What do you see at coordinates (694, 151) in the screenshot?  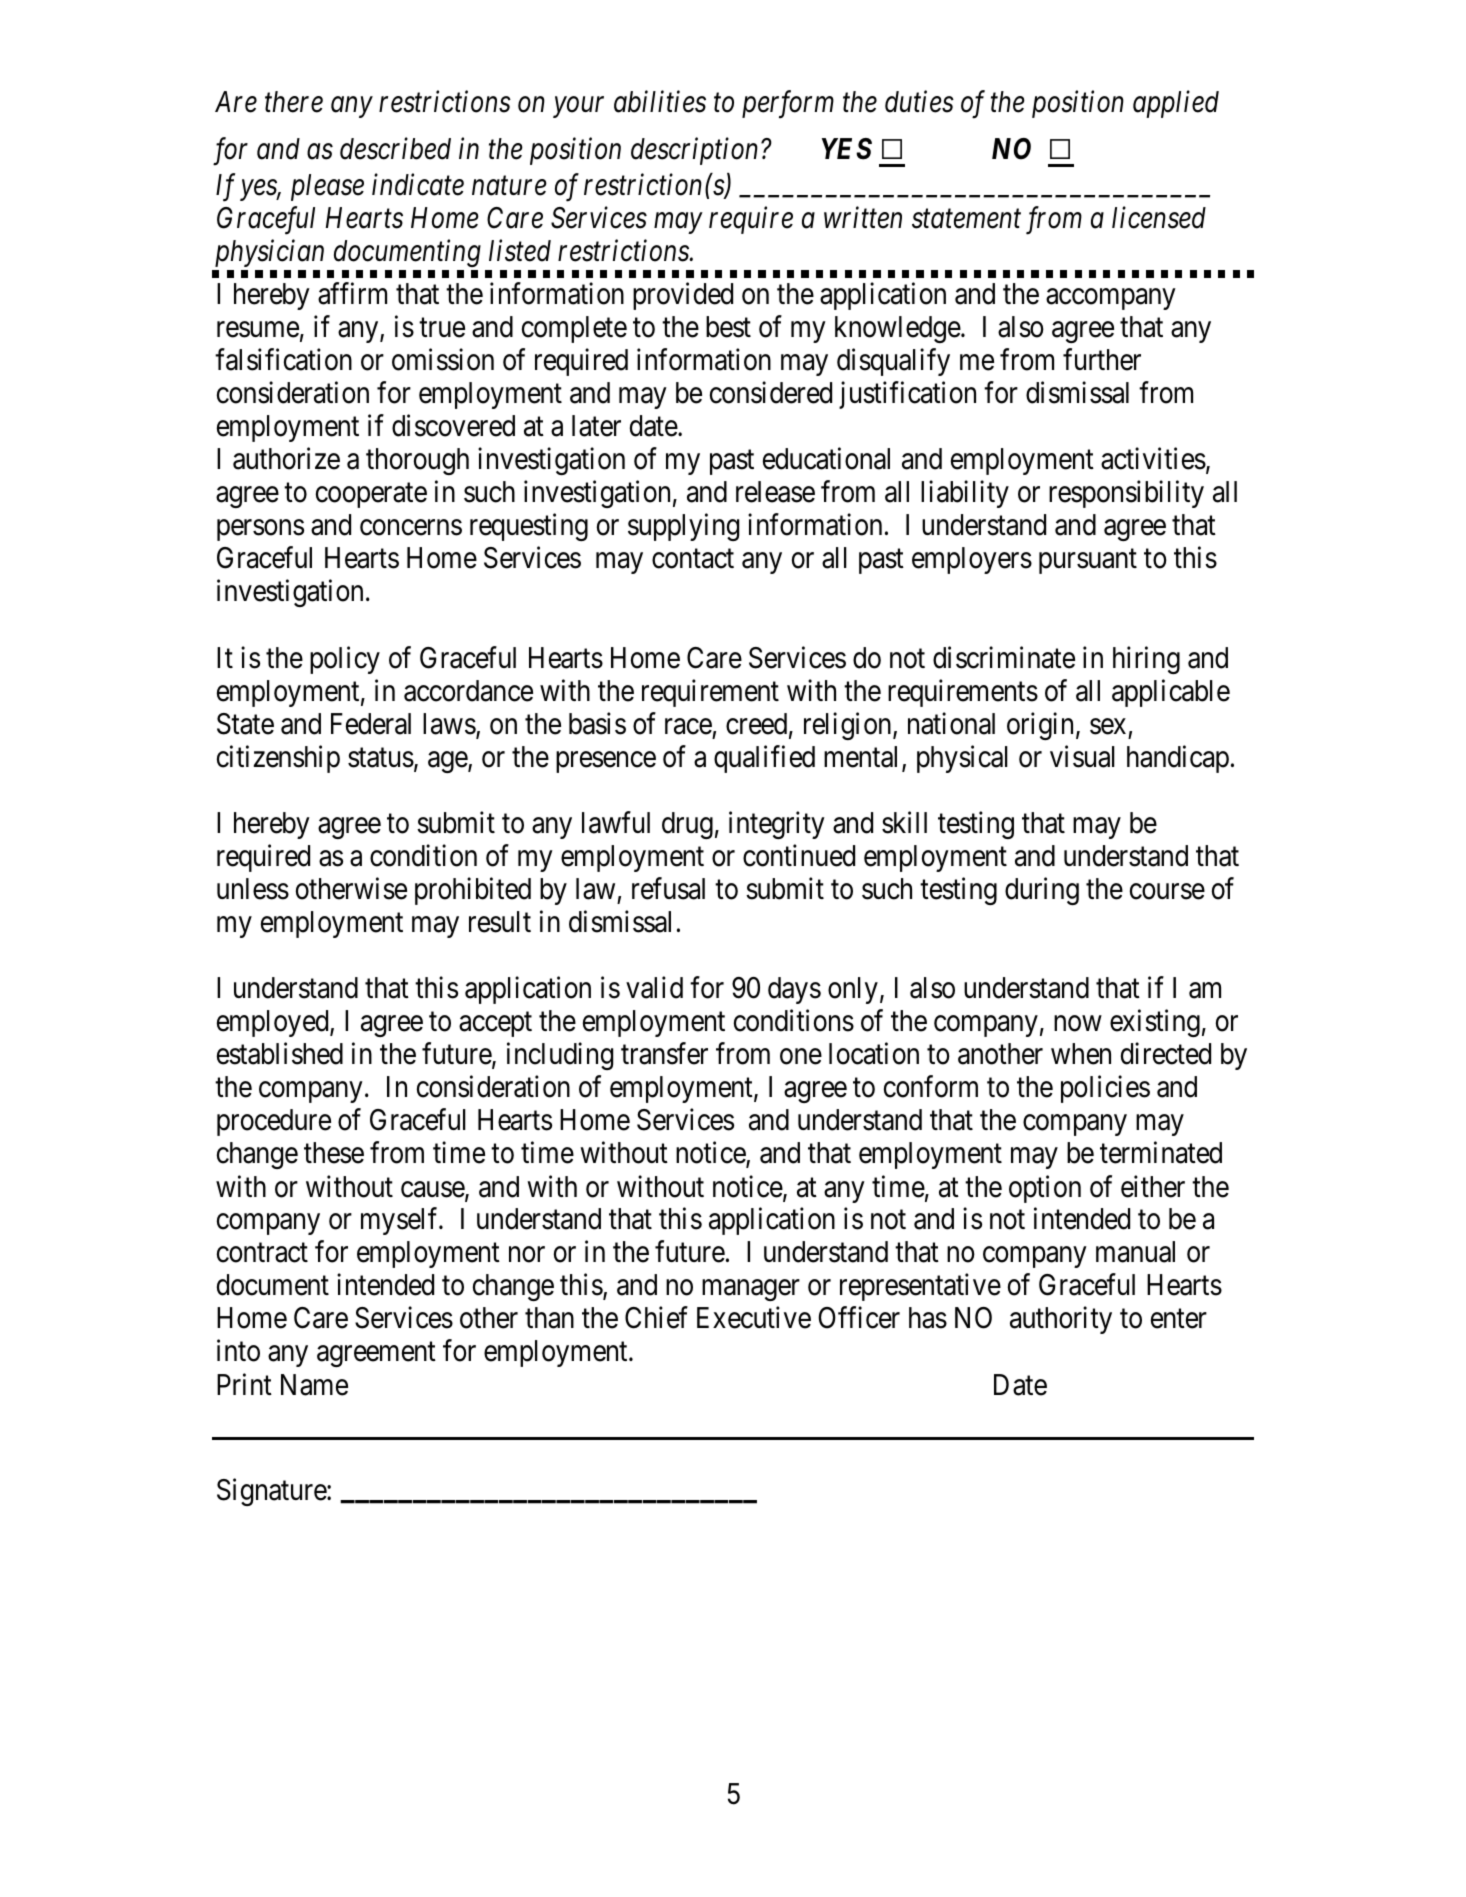 I see `description` at bounding box center [694, 151].
